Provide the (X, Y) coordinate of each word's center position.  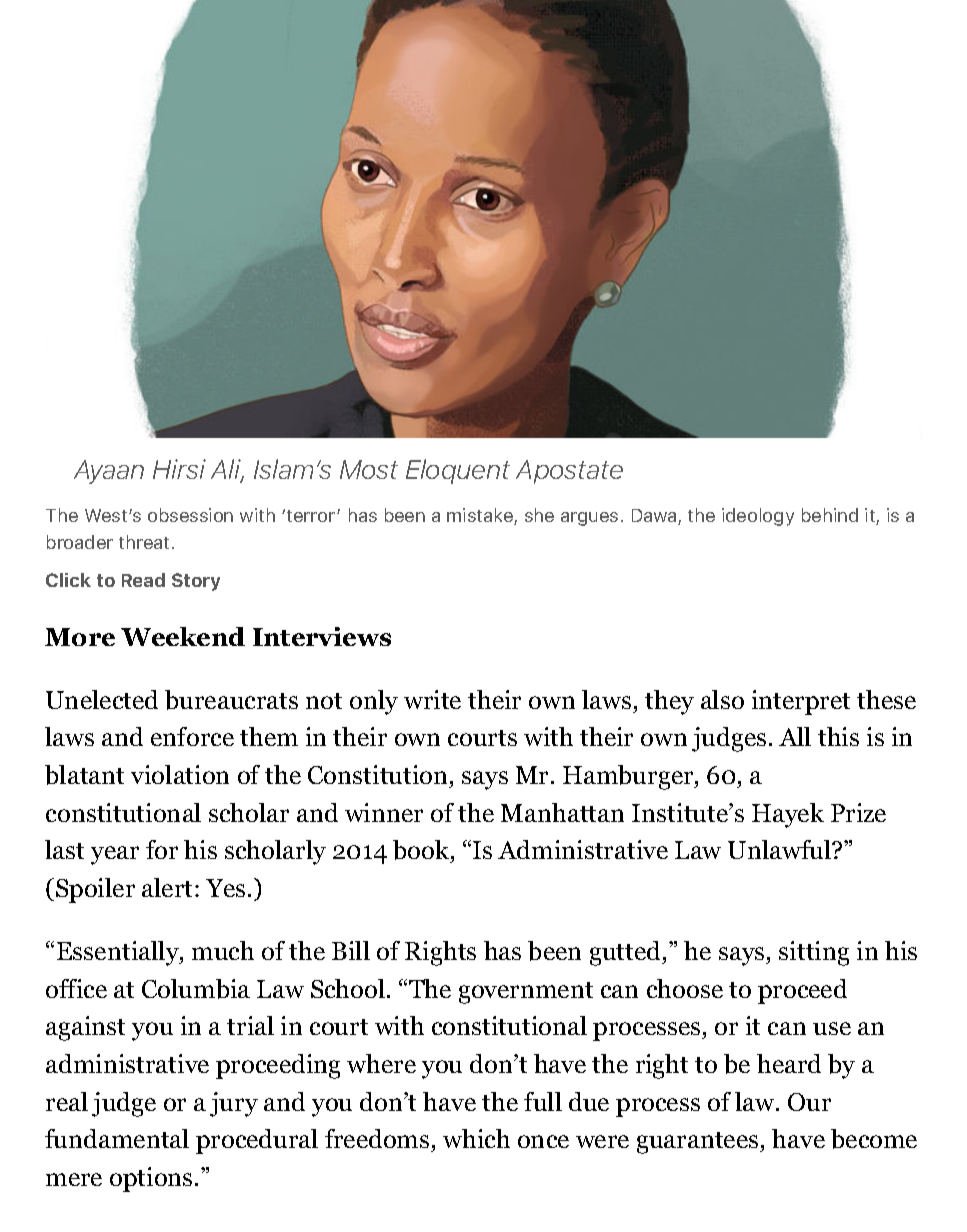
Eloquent (458, 471)
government (526, 993)
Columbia (196, 989)
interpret (801, 702)
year (115, 855)
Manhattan (562, 812)
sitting (814, 953)
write (432, 699)
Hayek (788, 815)
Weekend (183, 636)
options (151, 1179)
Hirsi (179, 469)
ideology (758, 517)
